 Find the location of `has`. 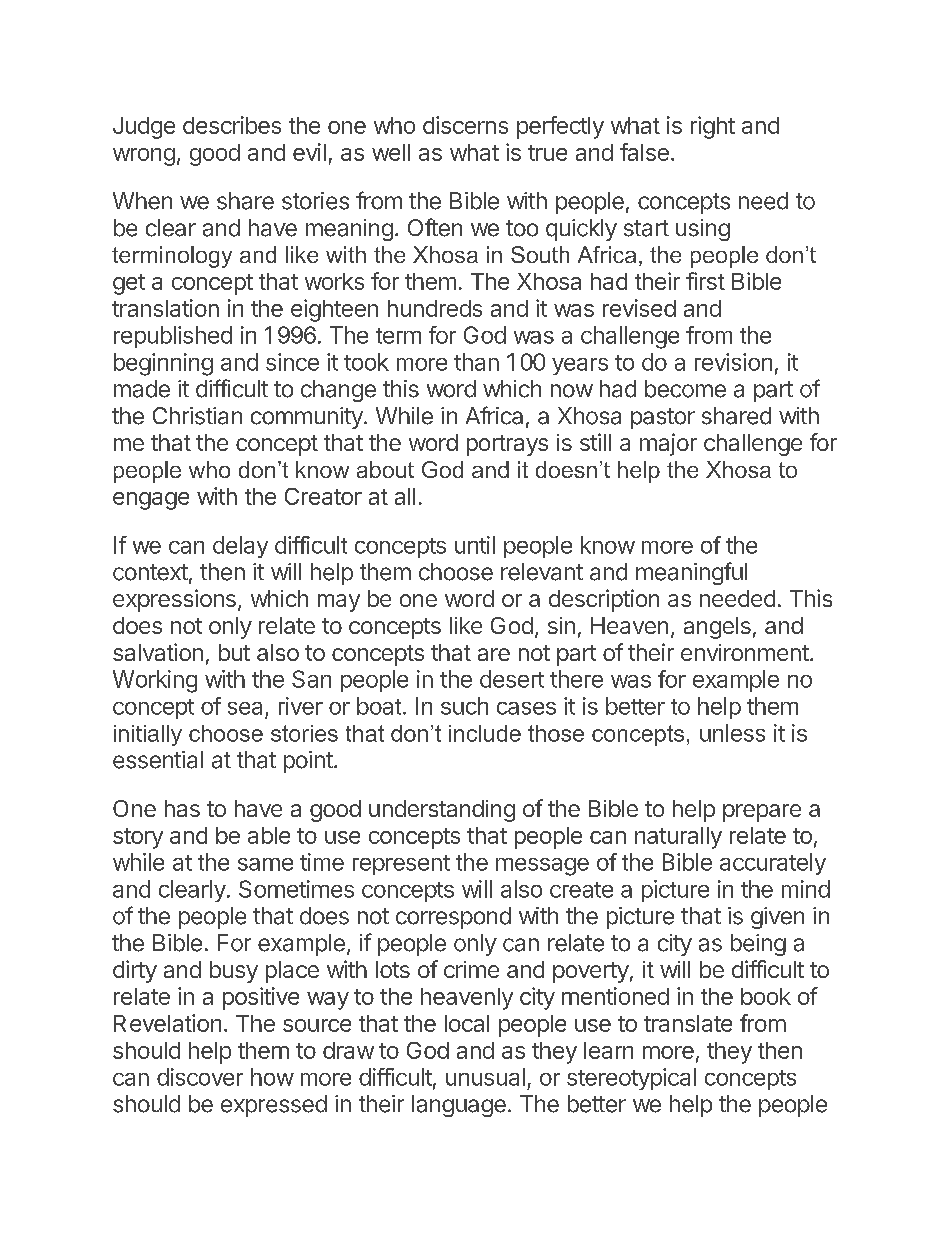

has is located at coordinates (182, 808).
